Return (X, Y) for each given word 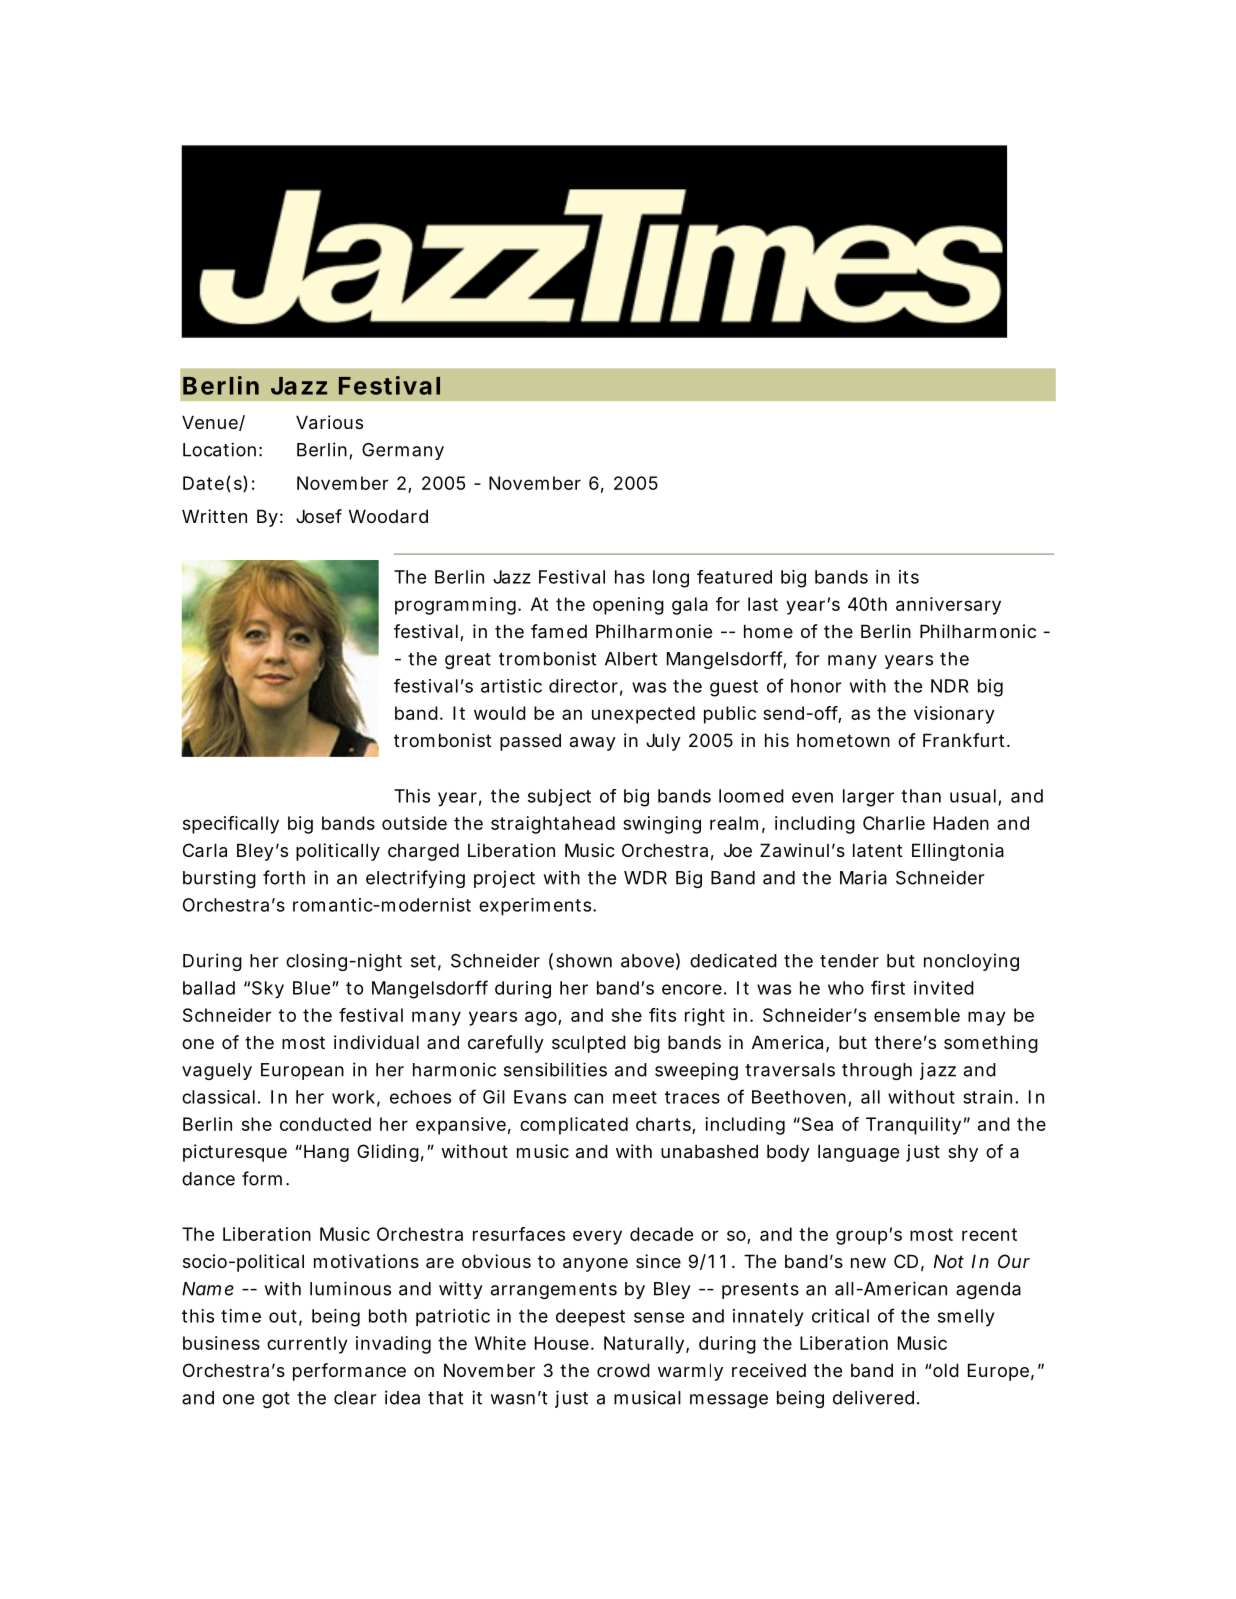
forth (284, 877)
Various (329, 422)
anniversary (948, 606)
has (630, 577)
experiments (536, 907)
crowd (623, 1370)
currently (307, 1345)
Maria (863, 877)
